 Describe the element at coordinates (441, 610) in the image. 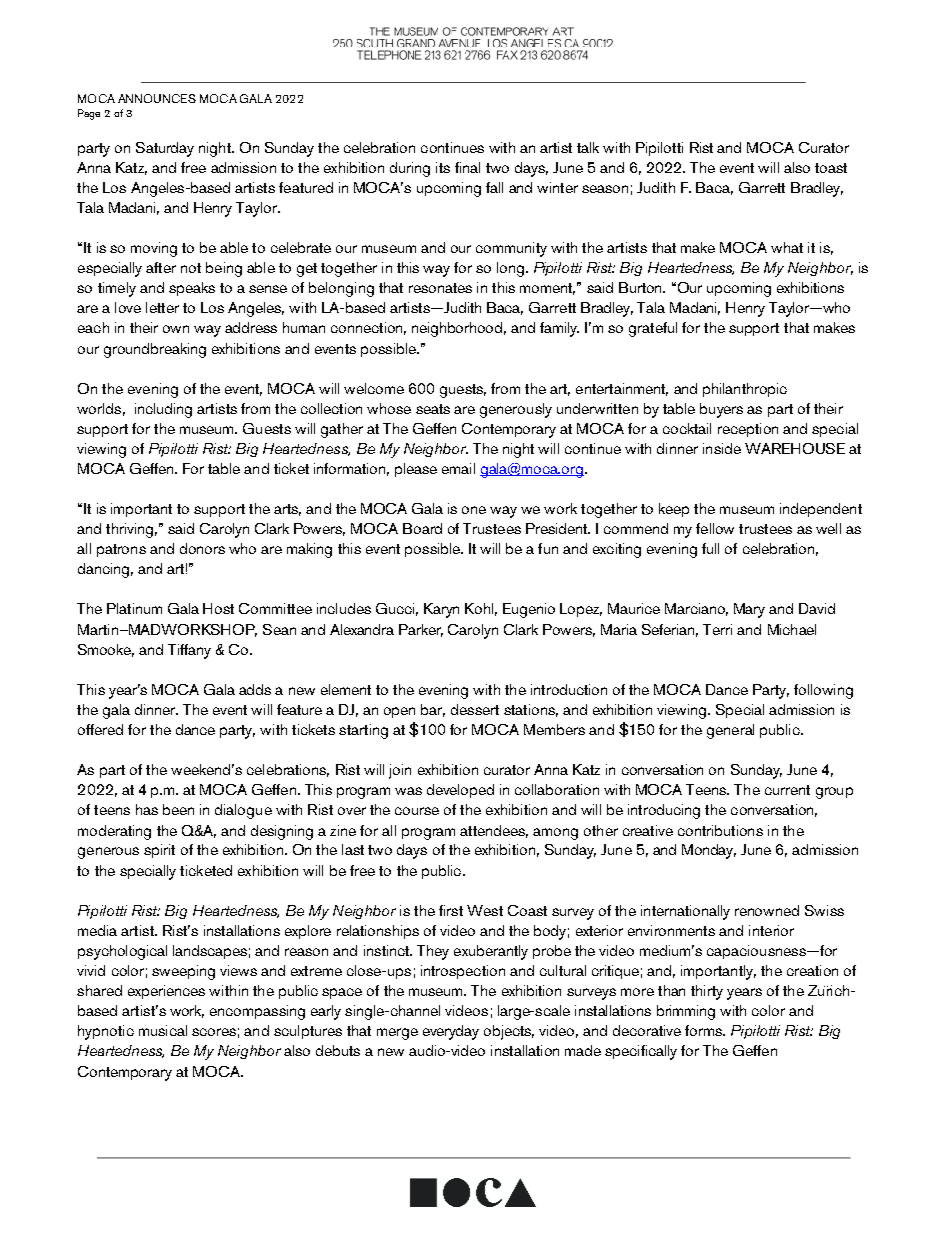

I see `Karyn` at that location.
